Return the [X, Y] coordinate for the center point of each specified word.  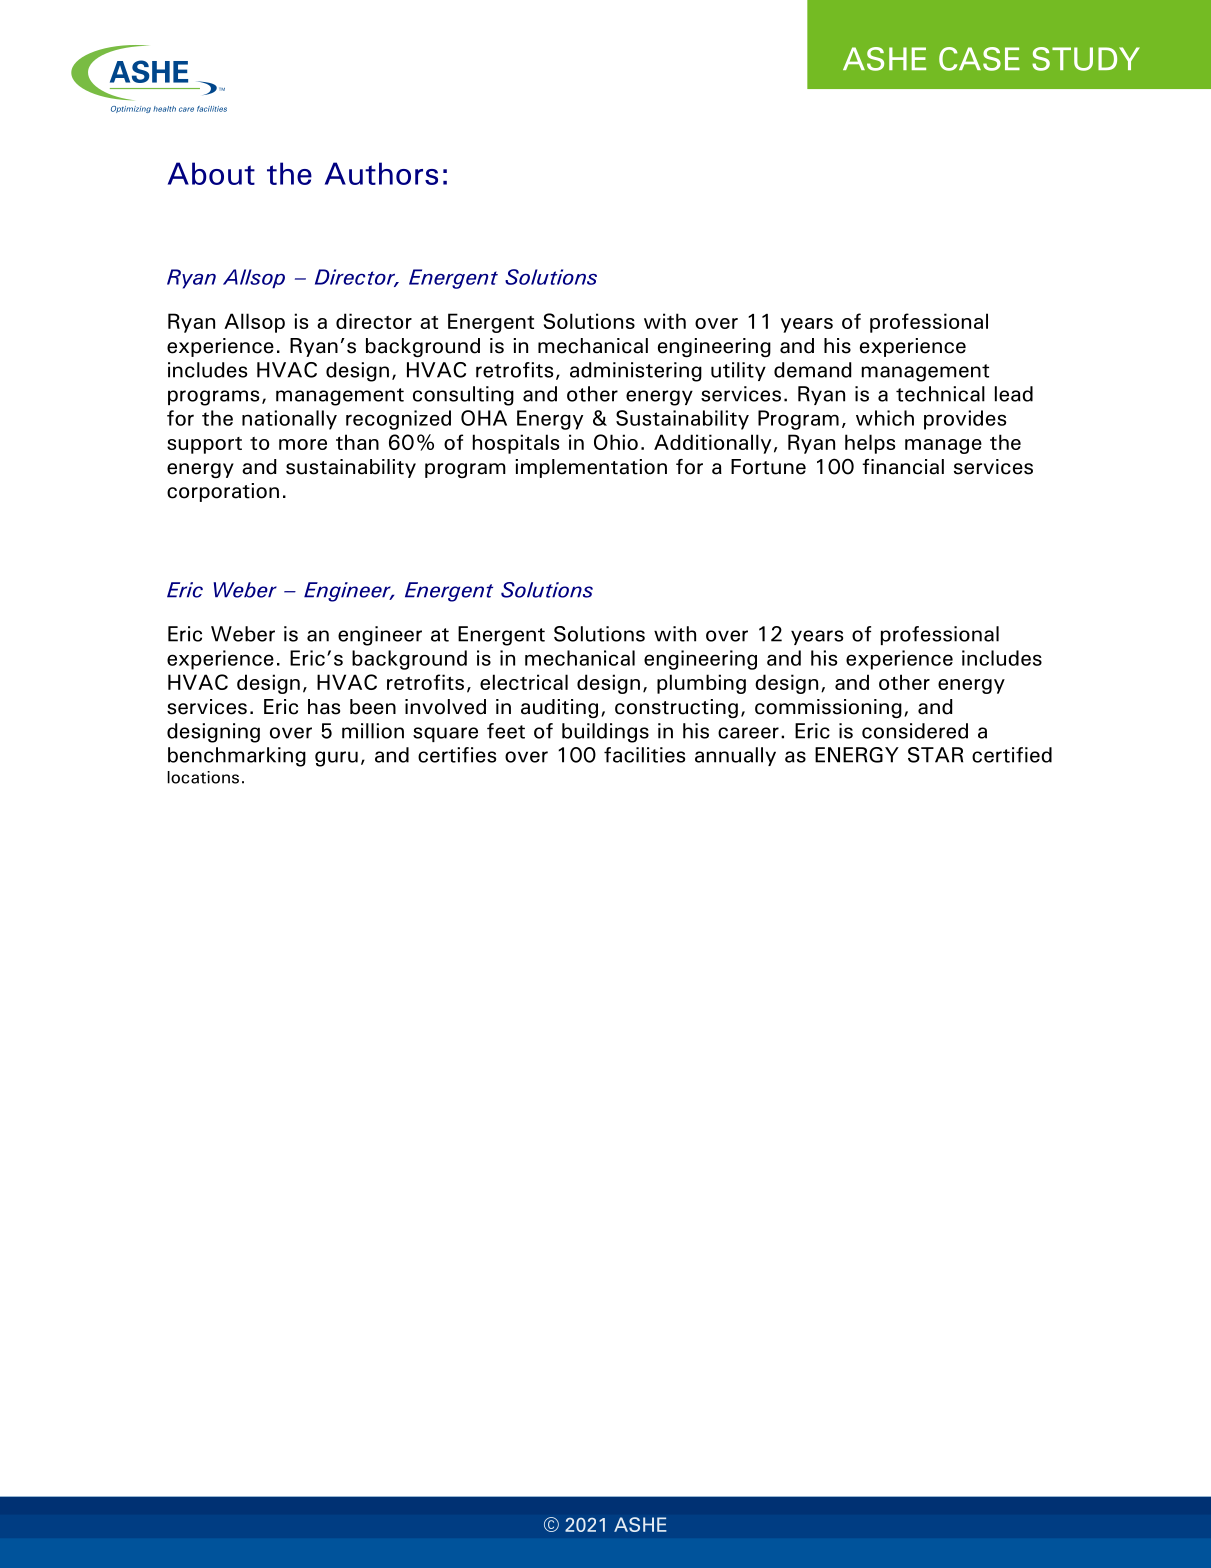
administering [636, 372]
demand [812, 370]
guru [336, 759]
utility [738, 371]
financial [903, 467]
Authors [381, 173]
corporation [223, 492]
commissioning [828, 708]
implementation [591, 468]
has [324, 707]
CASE [979, 59]
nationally [289, 420]
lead [1014, 394]
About [211, 173]
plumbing [701, 684]
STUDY [1086, 59]
